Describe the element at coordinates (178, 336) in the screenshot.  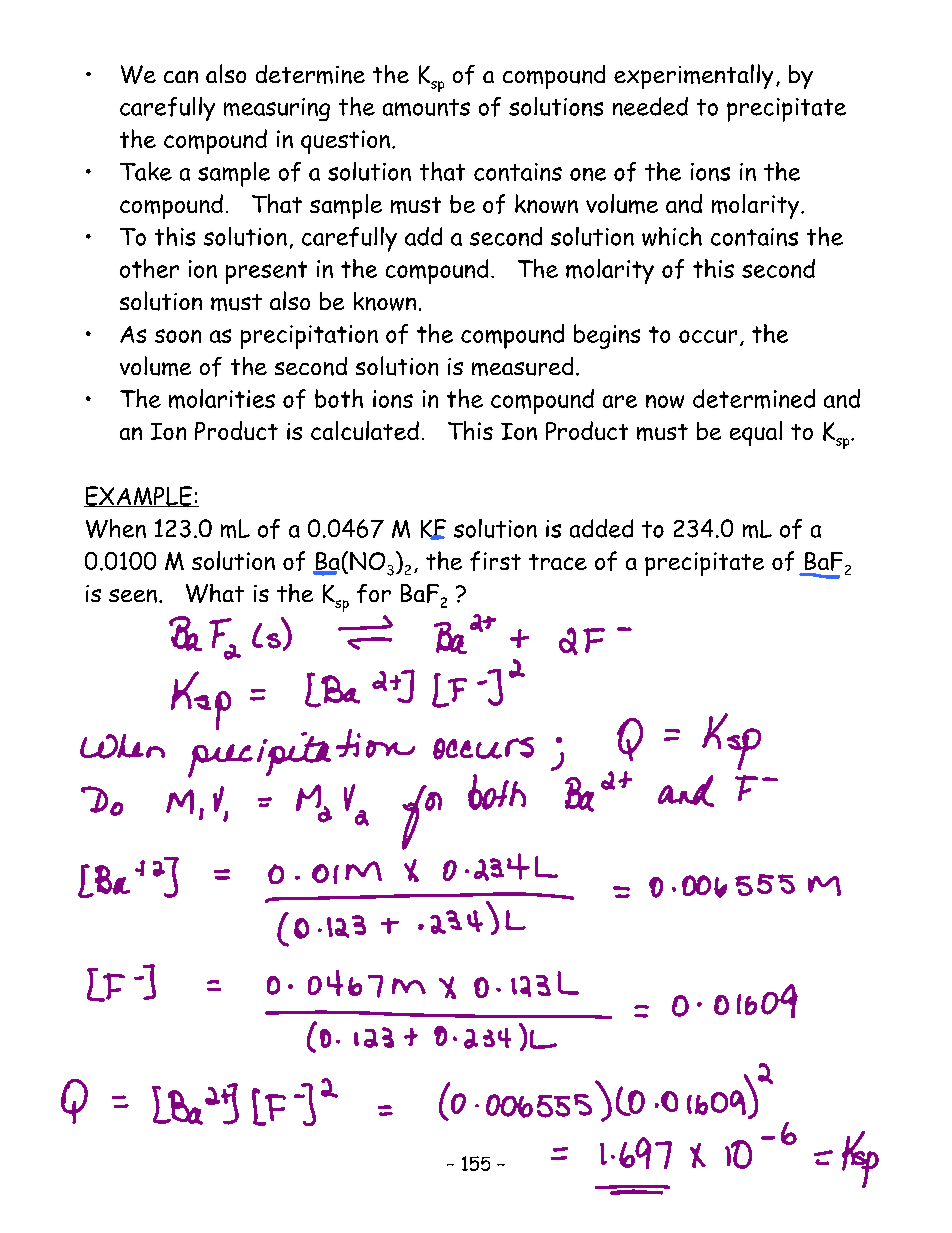
I see `soon` at that location.
